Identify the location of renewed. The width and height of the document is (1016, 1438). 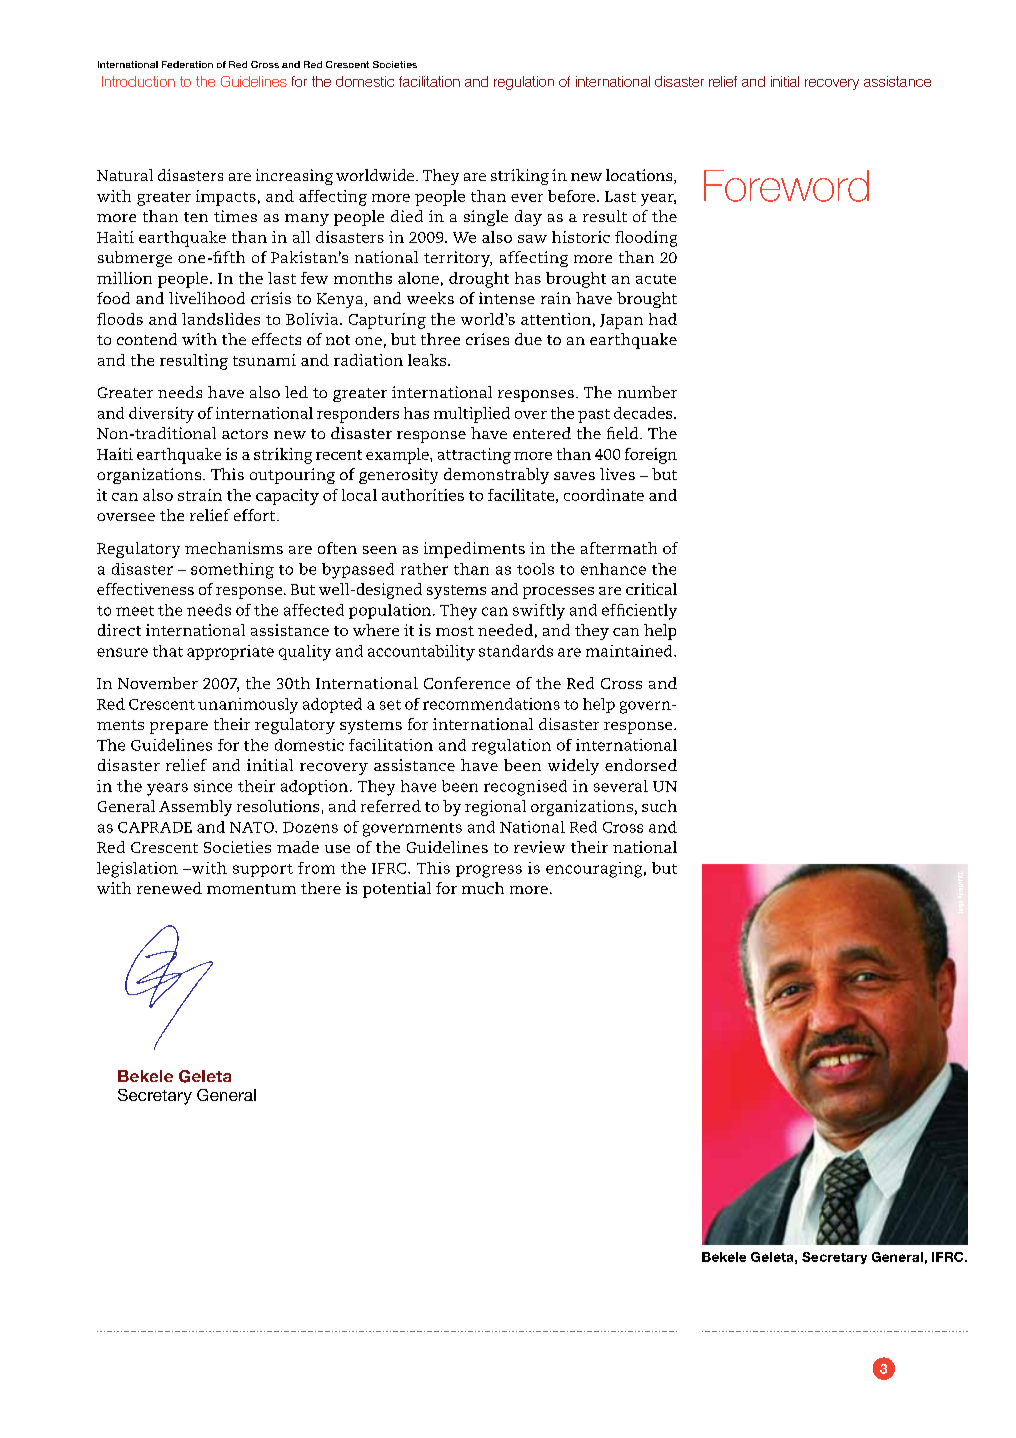
(169, 888).
